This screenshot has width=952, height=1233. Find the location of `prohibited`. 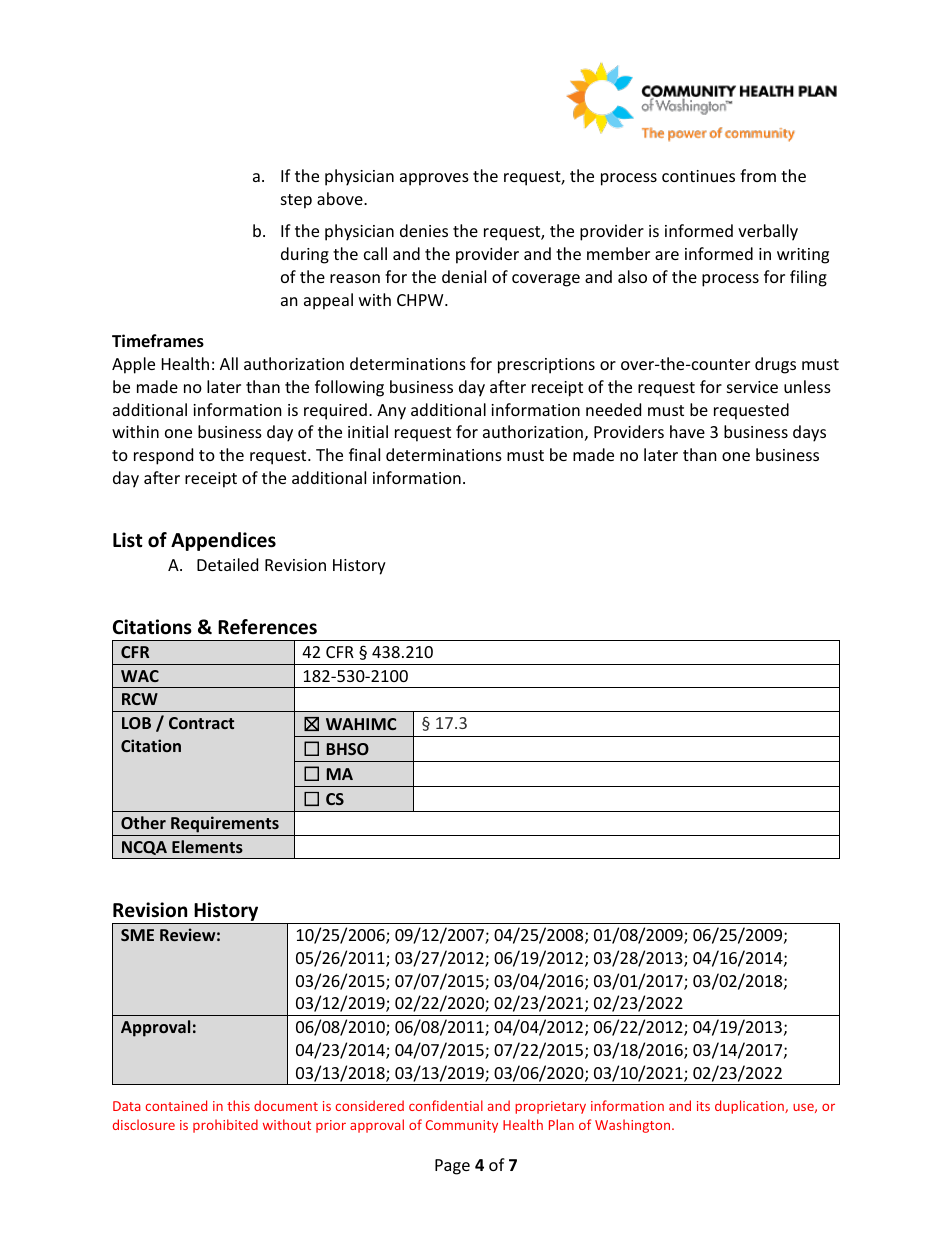

prohibited is located at coordinates (225, 1126).
